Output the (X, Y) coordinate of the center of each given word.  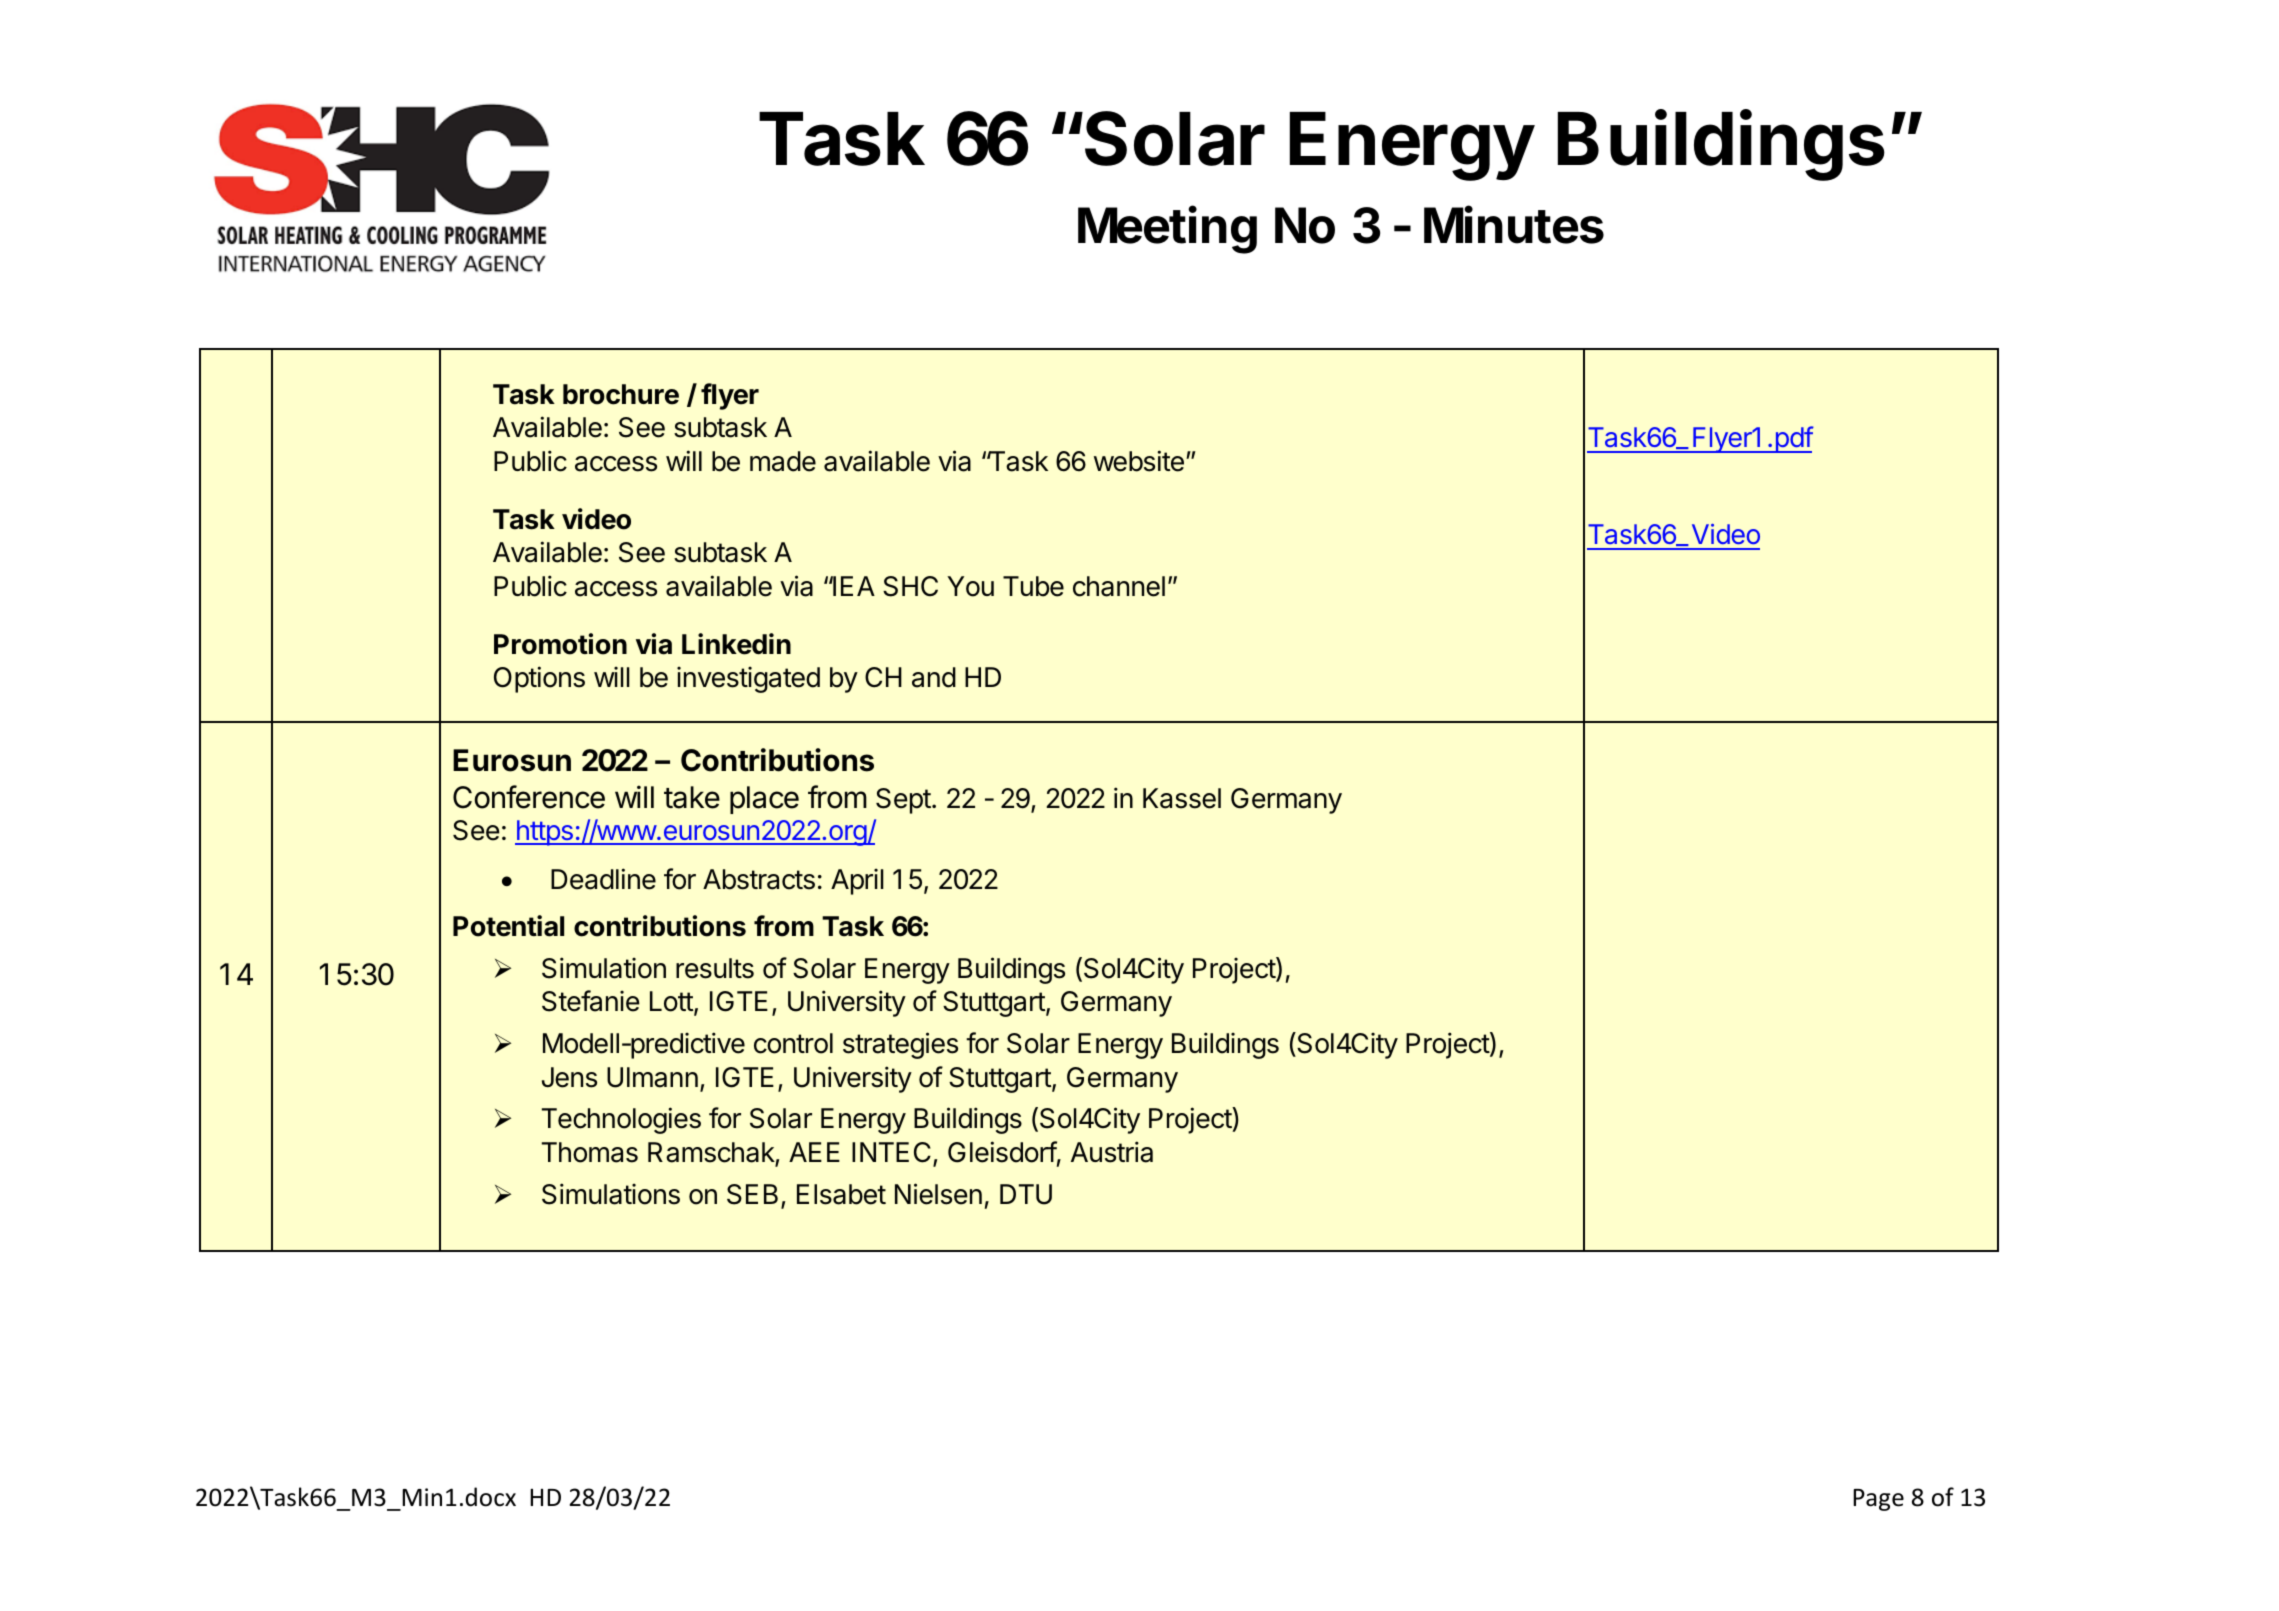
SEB (752, 1194)
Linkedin (736, 644)
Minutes (1514, 224)
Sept (903, 801)
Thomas (590, 1152)
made (783, 461)
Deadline (603, 879)
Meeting (1167, 229)
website (1139, 461)
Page (1878, 1500)
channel (1119, 586)
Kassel (1182, 798)
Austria (1112, 1152)
